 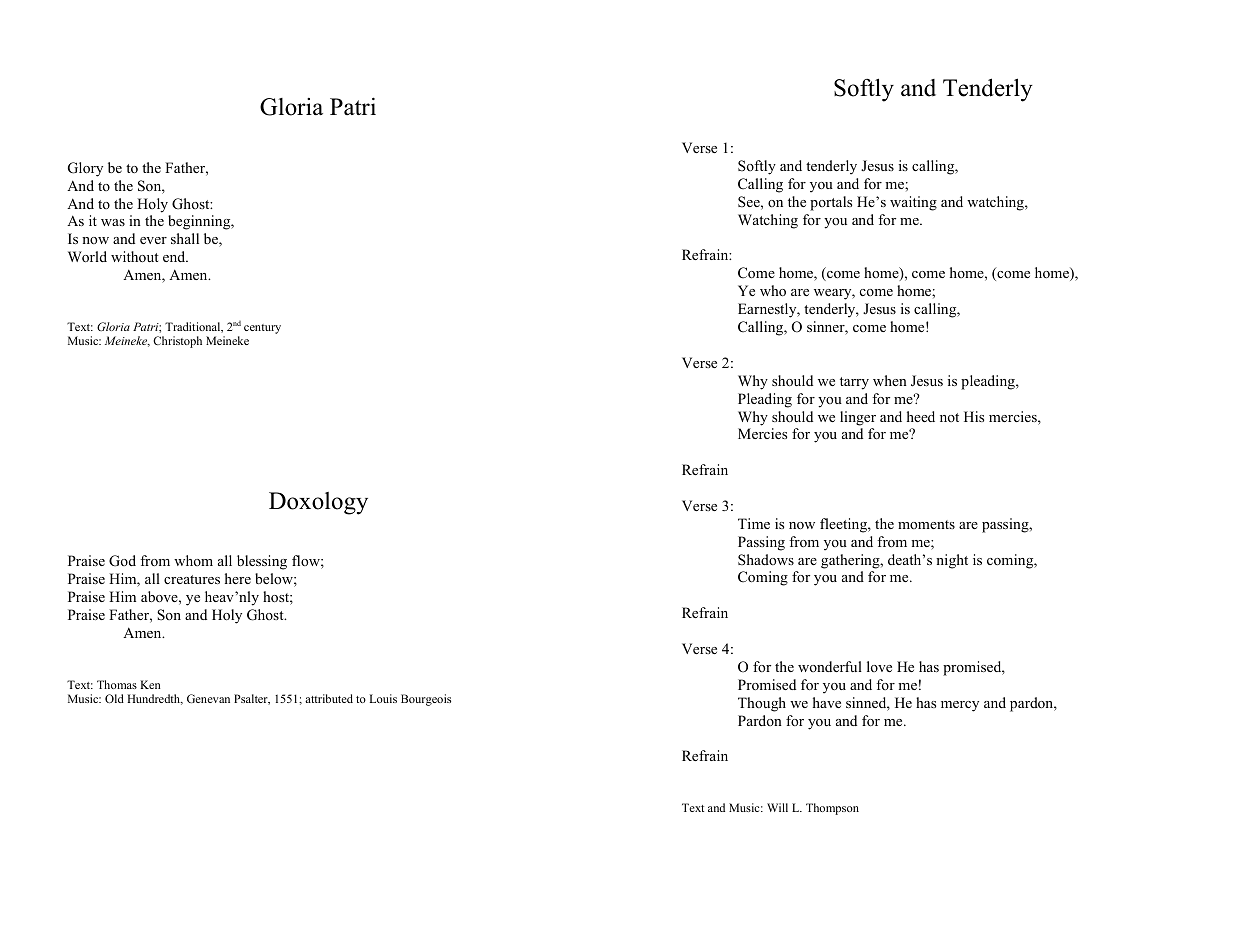 I want to click on Thompson, so click(x=832, y=809).
